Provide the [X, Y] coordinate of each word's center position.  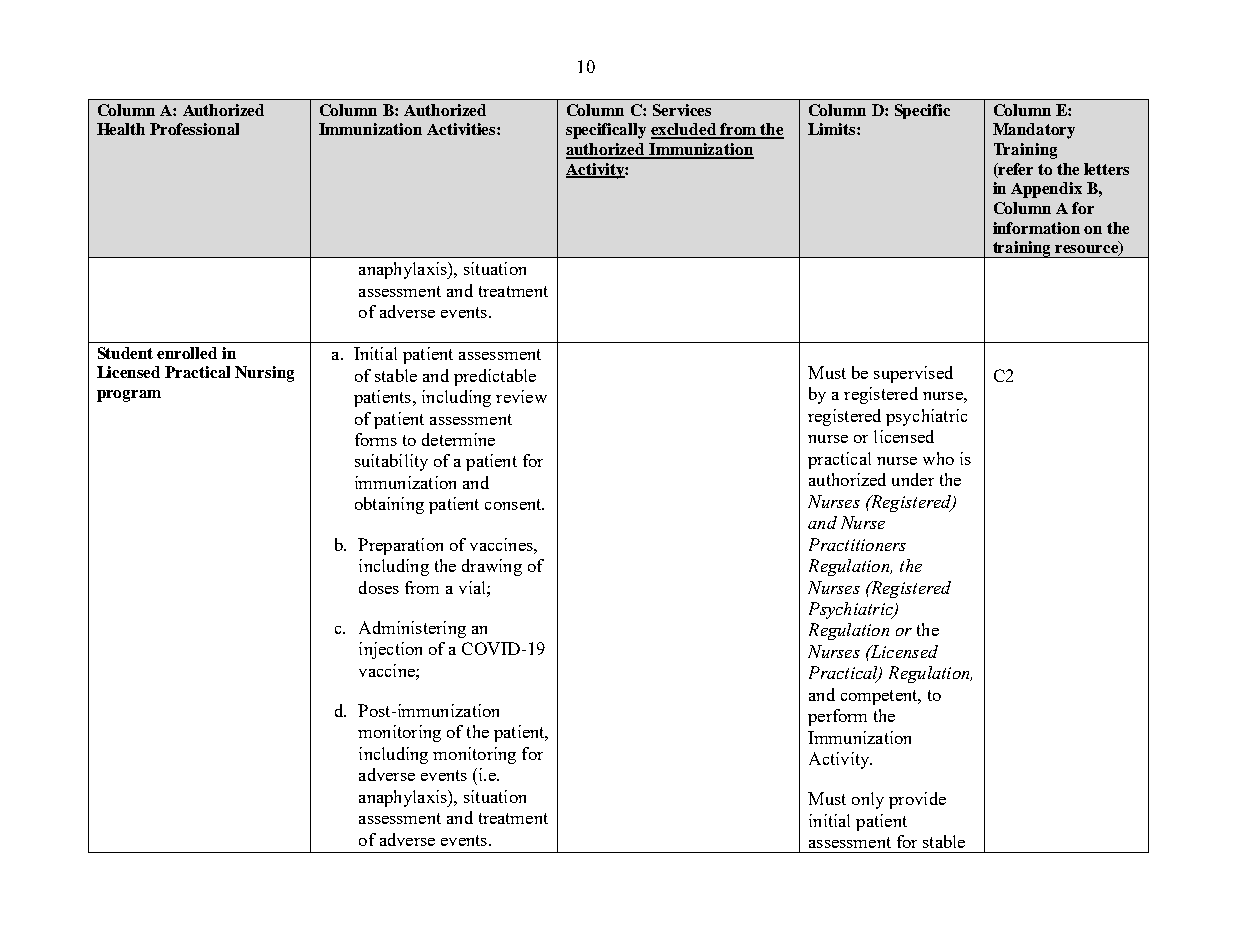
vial [473, 587]
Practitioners [857, 544]
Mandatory [1034, 131]
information [1036, 228]
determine [458, 439]
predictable [495, 377]
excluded [684, 130]
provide [917, 800]
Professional [194, 129]
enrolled [187, 353]
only [868, 800]
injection [390, 650]
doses [379, 587]
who [938, 458]
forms [376, 439]
